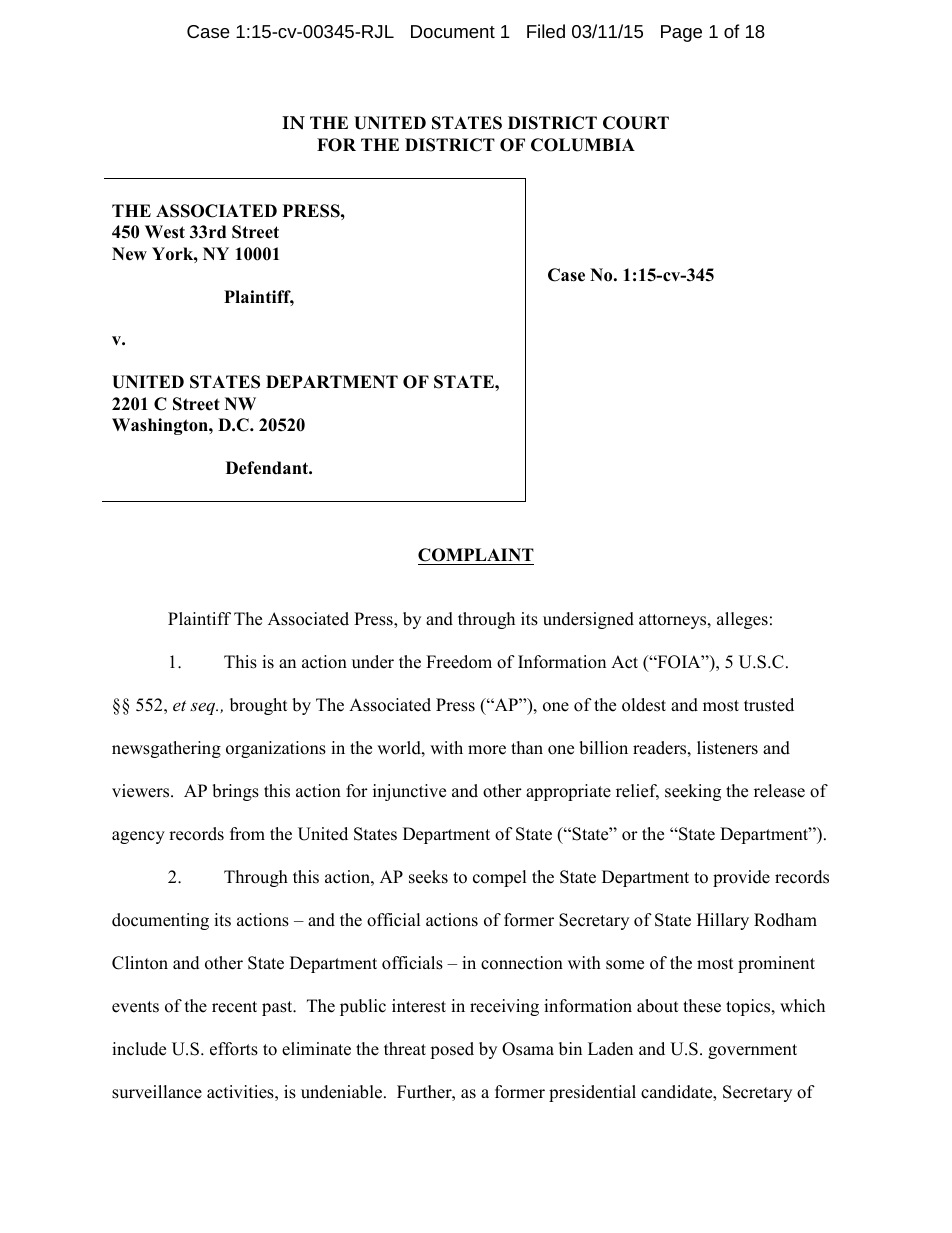 This screenshot has height=1233, width=952. Describe the element at coordinates (165, 232) in the screenshot. I see `West` at that location.
